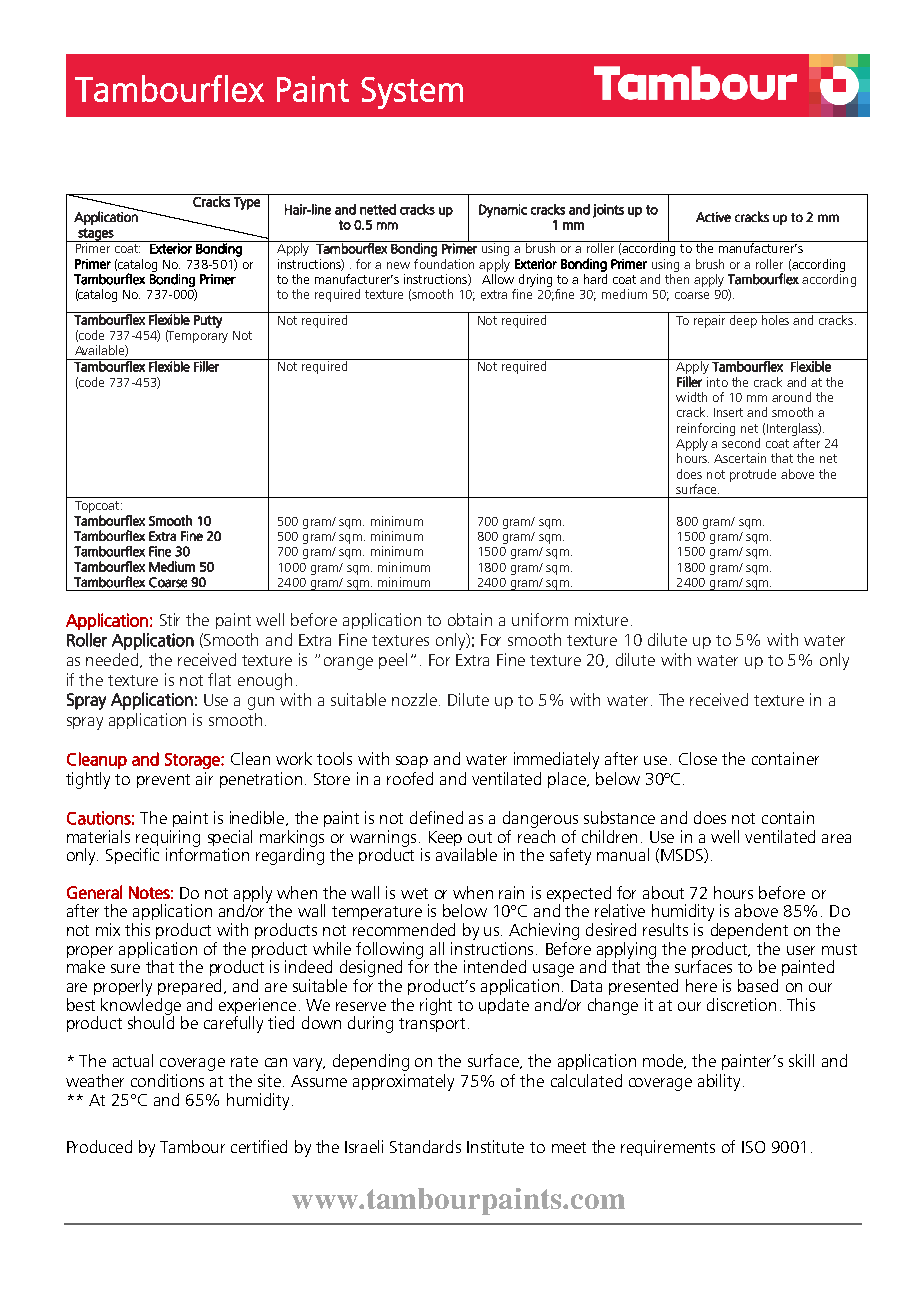 The width and height of the screenshot is (924, 1308). I want to click on Standards, so click(425, 1146).
